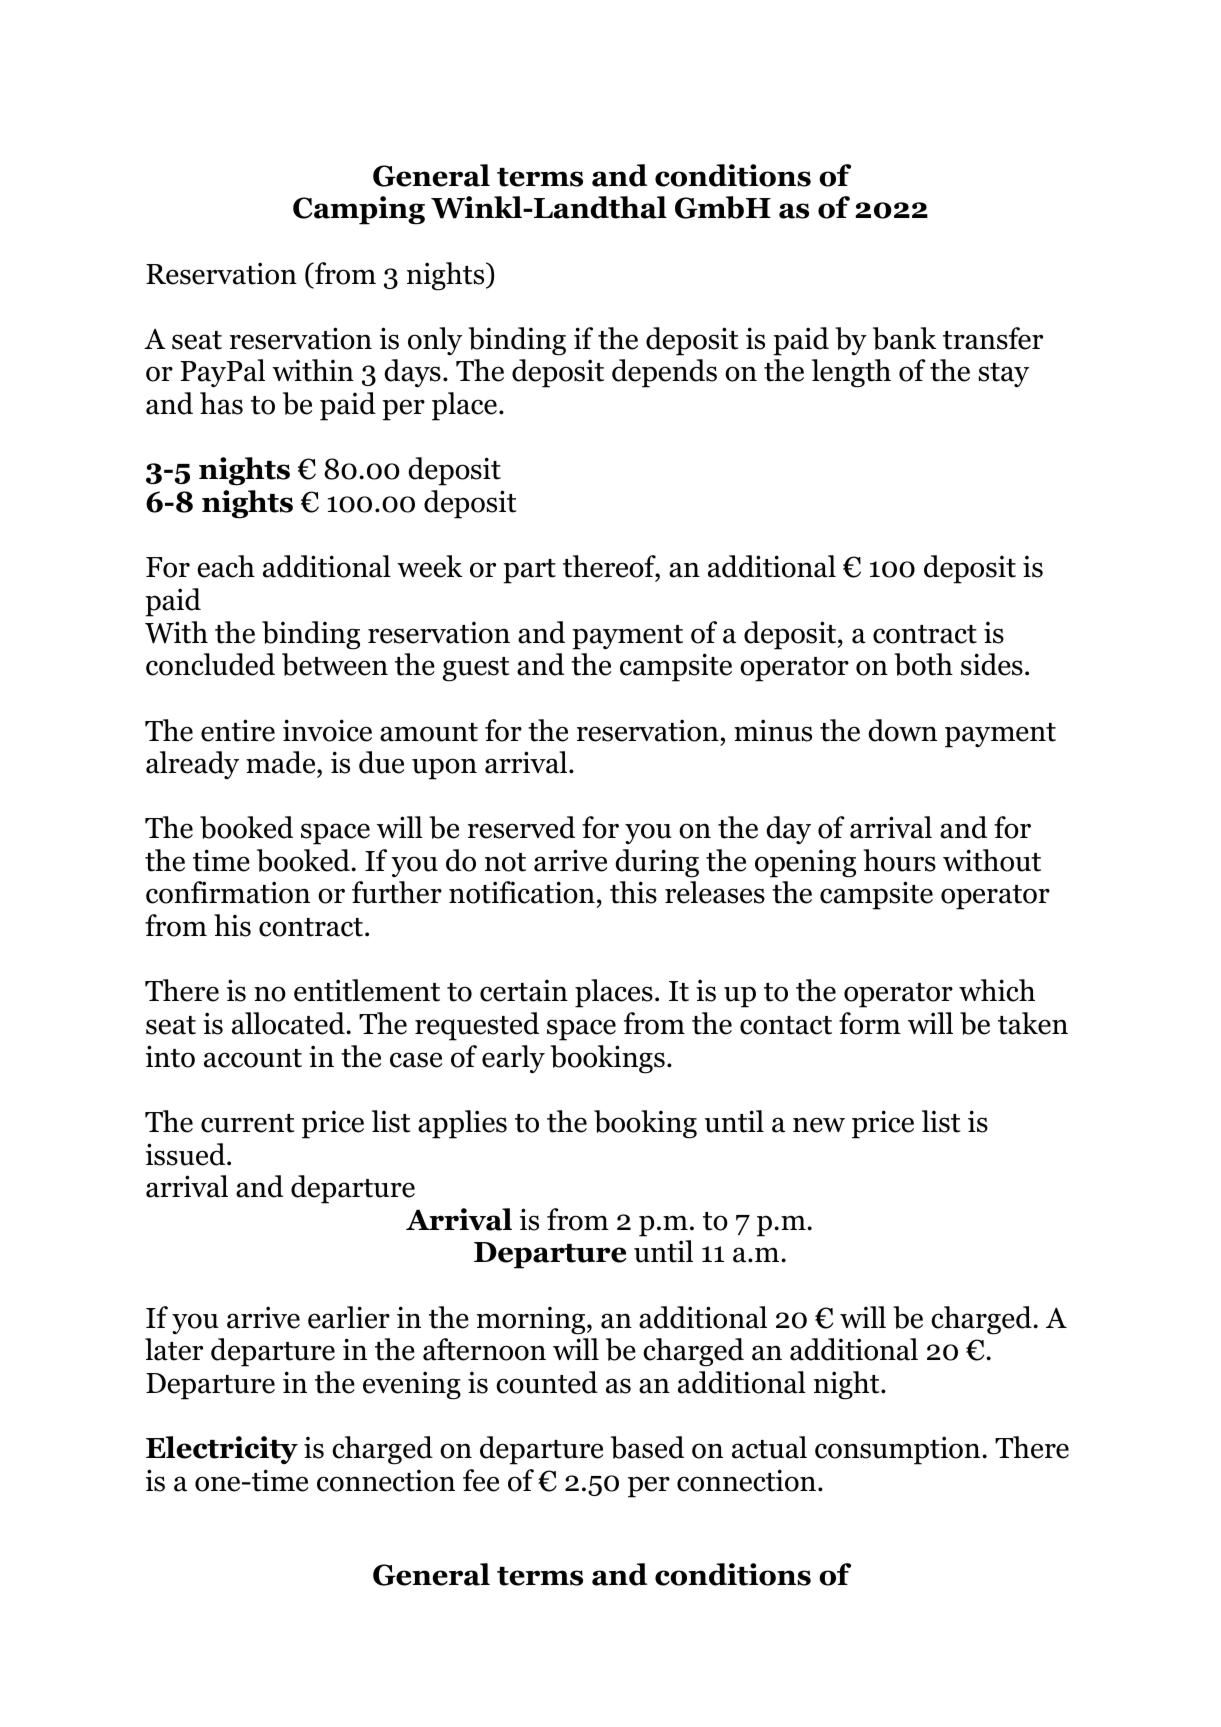 This document has height=1727, width=1221. Describe the element at coordinates (462, 1124) in the document. I see `applies` at that location.
